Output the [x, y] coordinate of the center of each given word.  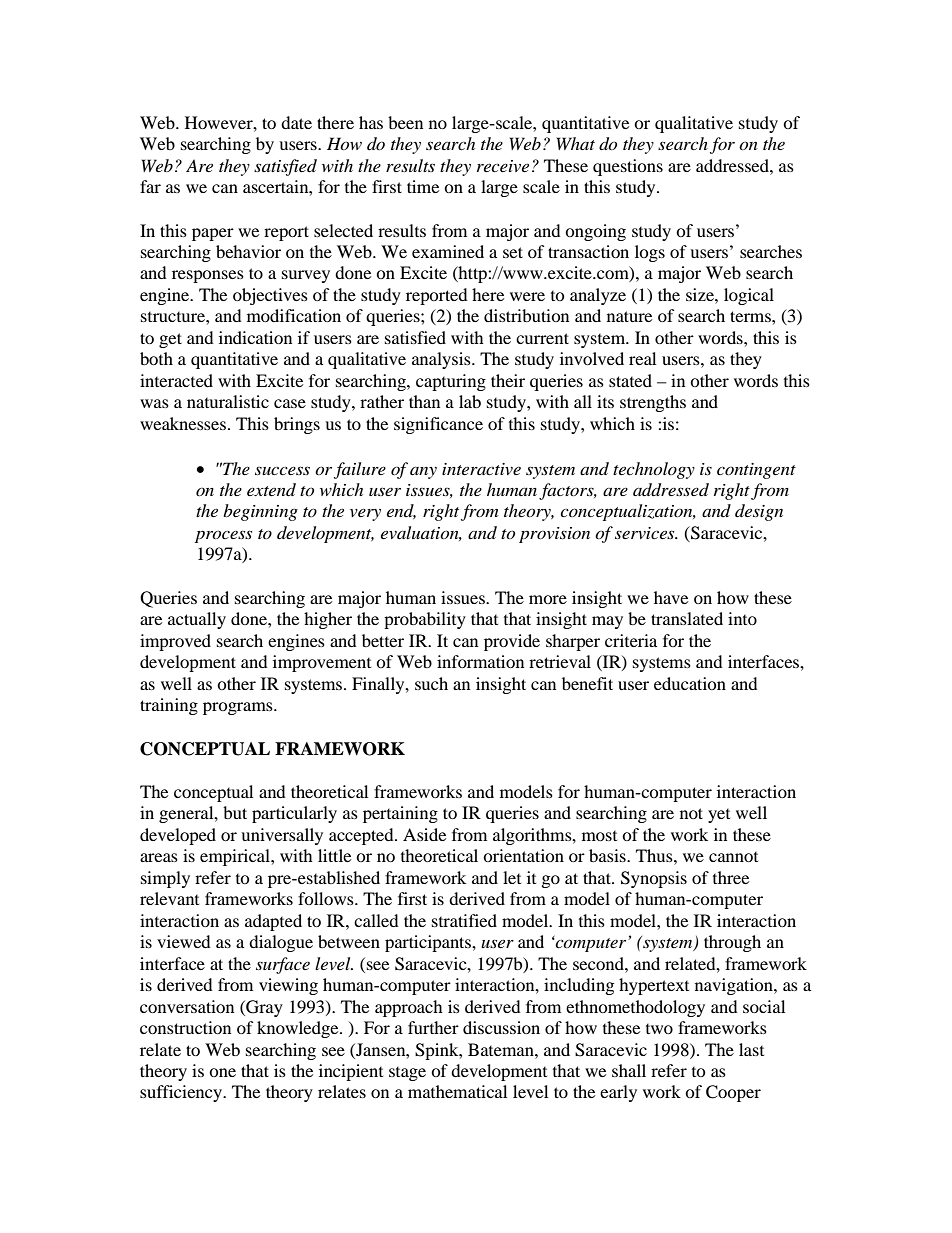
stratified [464, 920]
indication [255, 337]
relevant [169, 898]
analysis [442, 360]
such [431, 683]
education [690, 683]
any [423, 473]
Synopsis [654, 879]
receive [503, 166]
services [646, 533]
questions [628, 167]
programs [239, 708]
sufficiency [182, 1093]
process [223, 536]
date [296, 122]
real [642, 358]
